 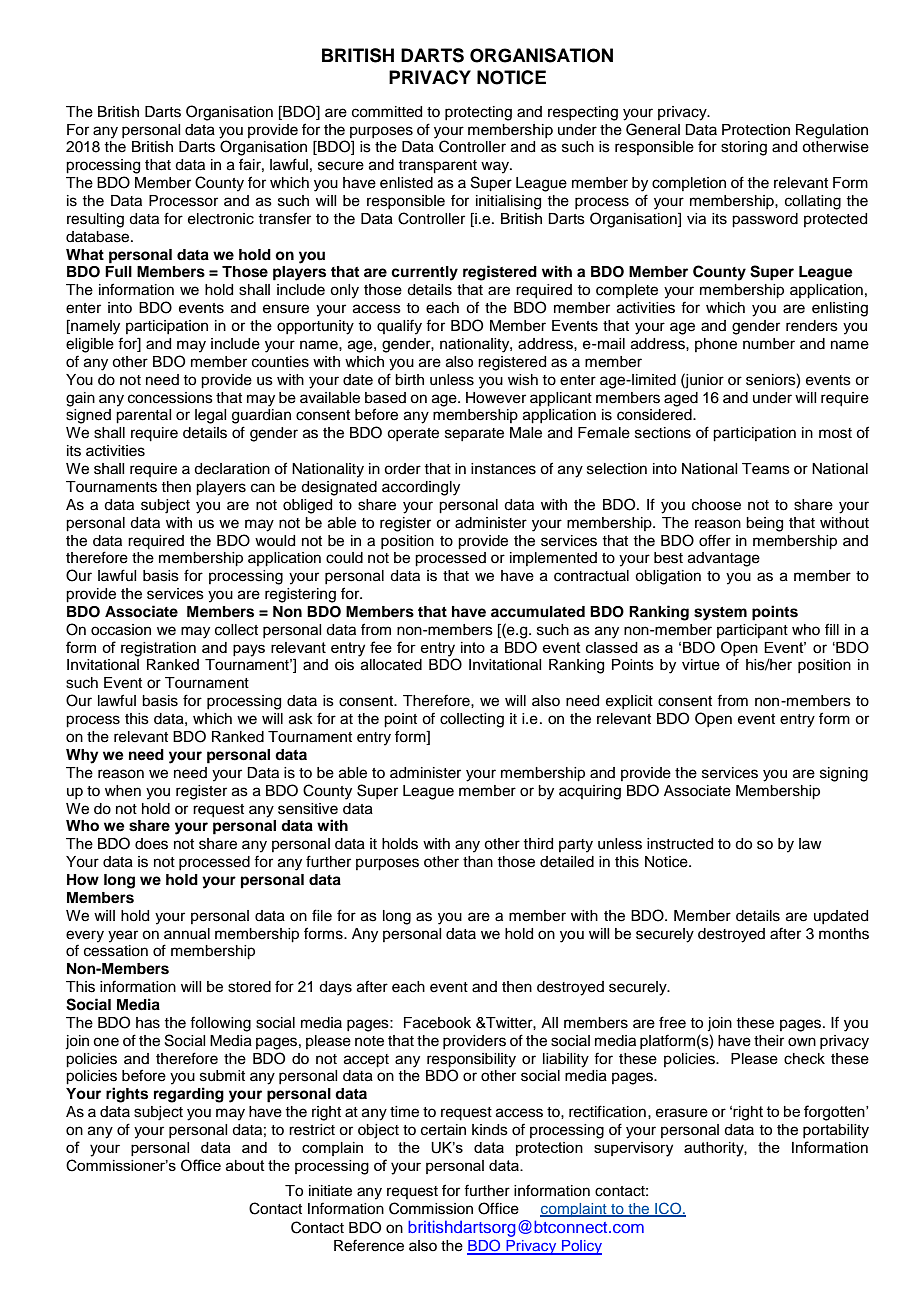 I want to click on electronic, so click(x=221, y=219).
